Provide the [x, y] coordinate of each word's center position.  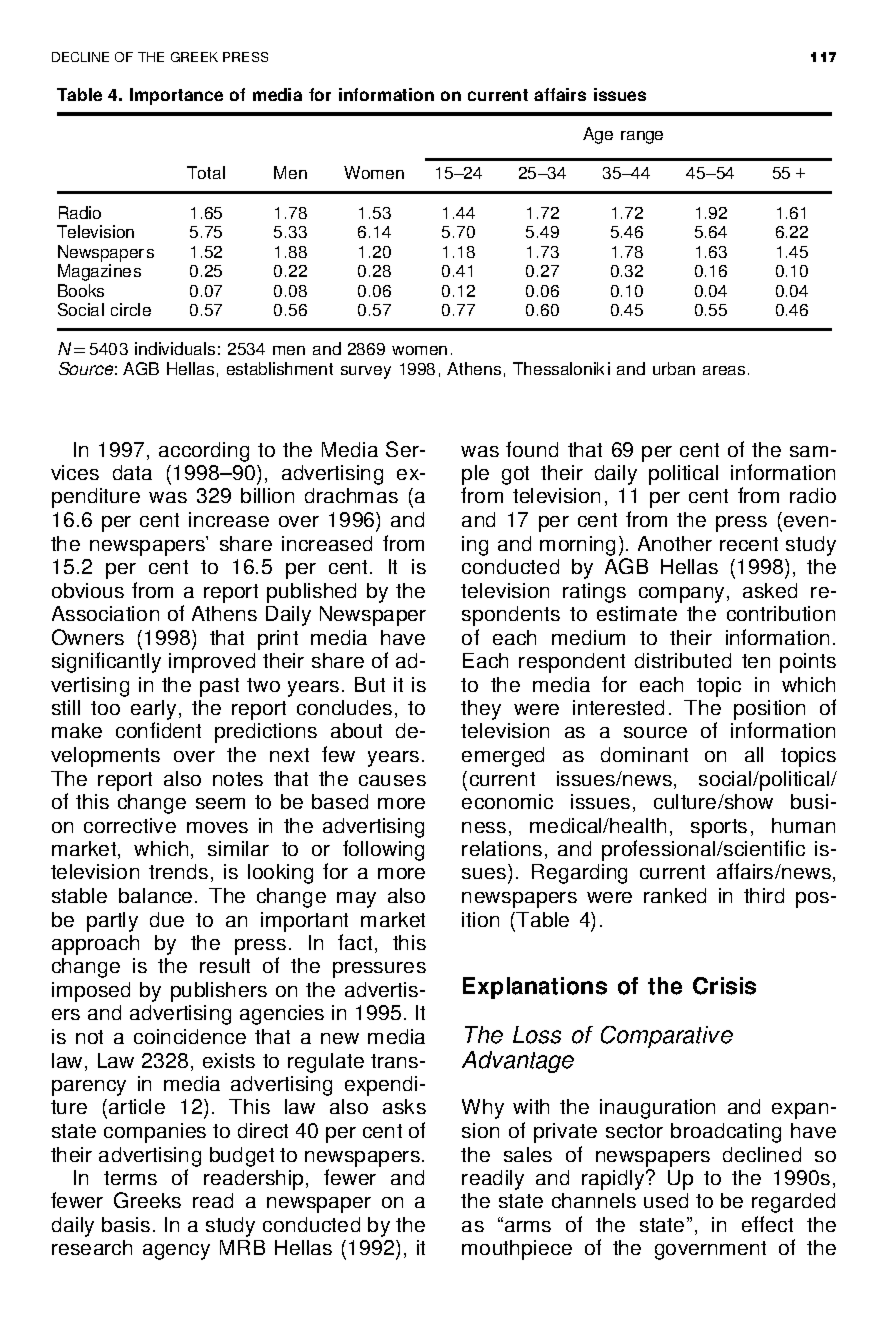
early [153, 711]
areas [724, 370]
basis [126, 1224]
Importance [176, 96]
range [642, 137]
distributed [683, 660]
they [481, 710]
